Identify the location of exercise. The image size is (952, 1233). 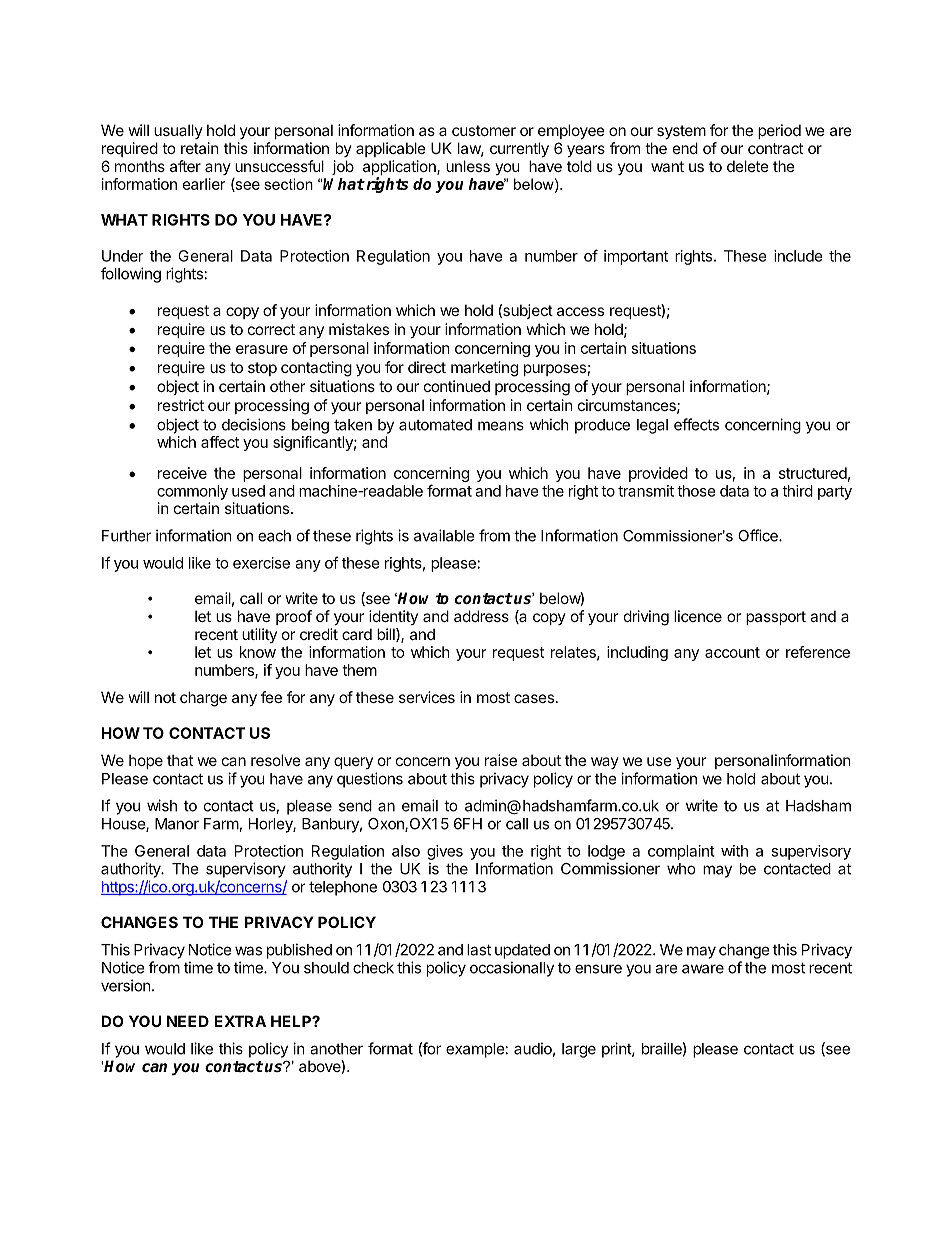
(261, 563).
